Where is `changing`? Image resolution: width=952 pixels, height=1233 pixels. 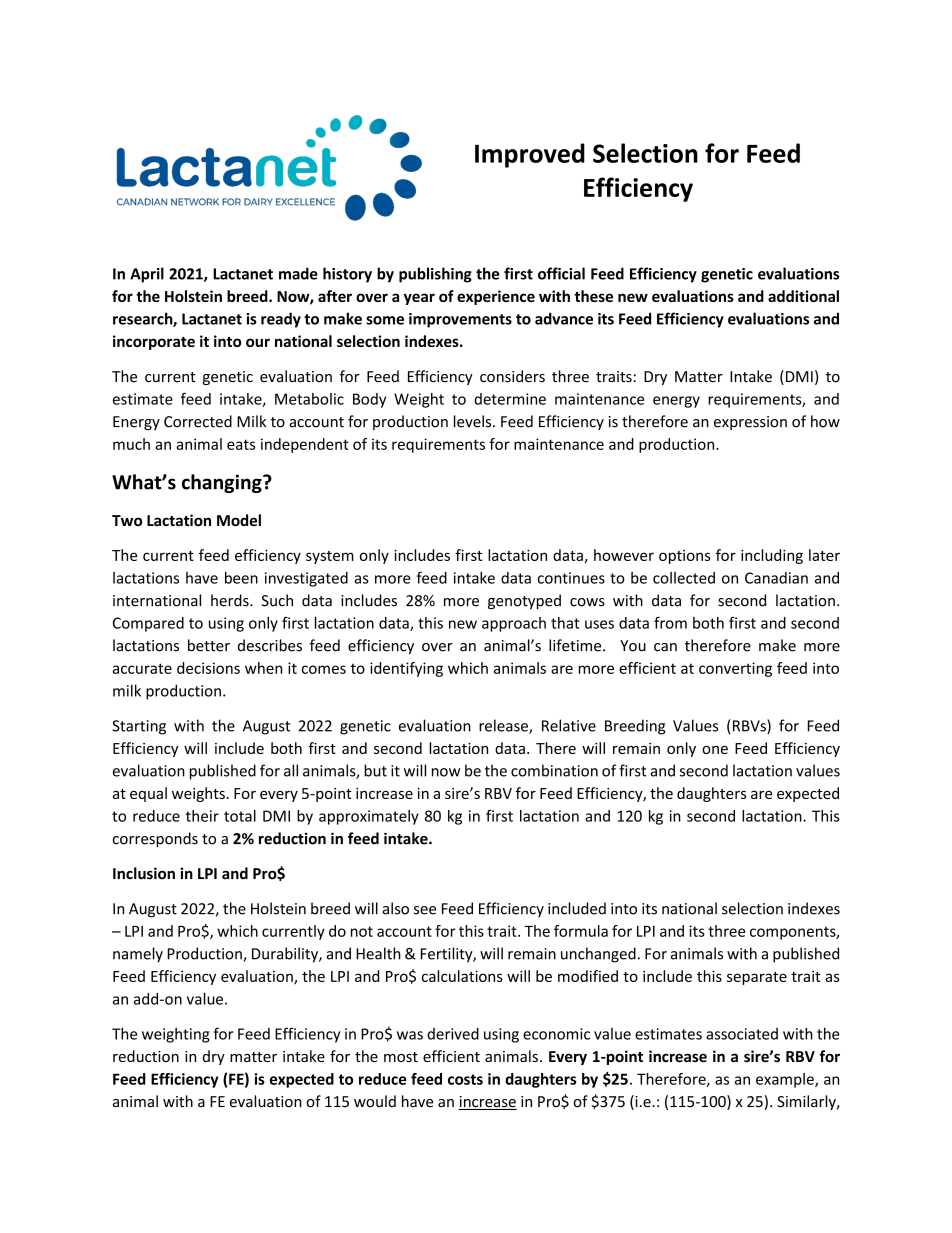 changing is located at coordinates (223, 483).
